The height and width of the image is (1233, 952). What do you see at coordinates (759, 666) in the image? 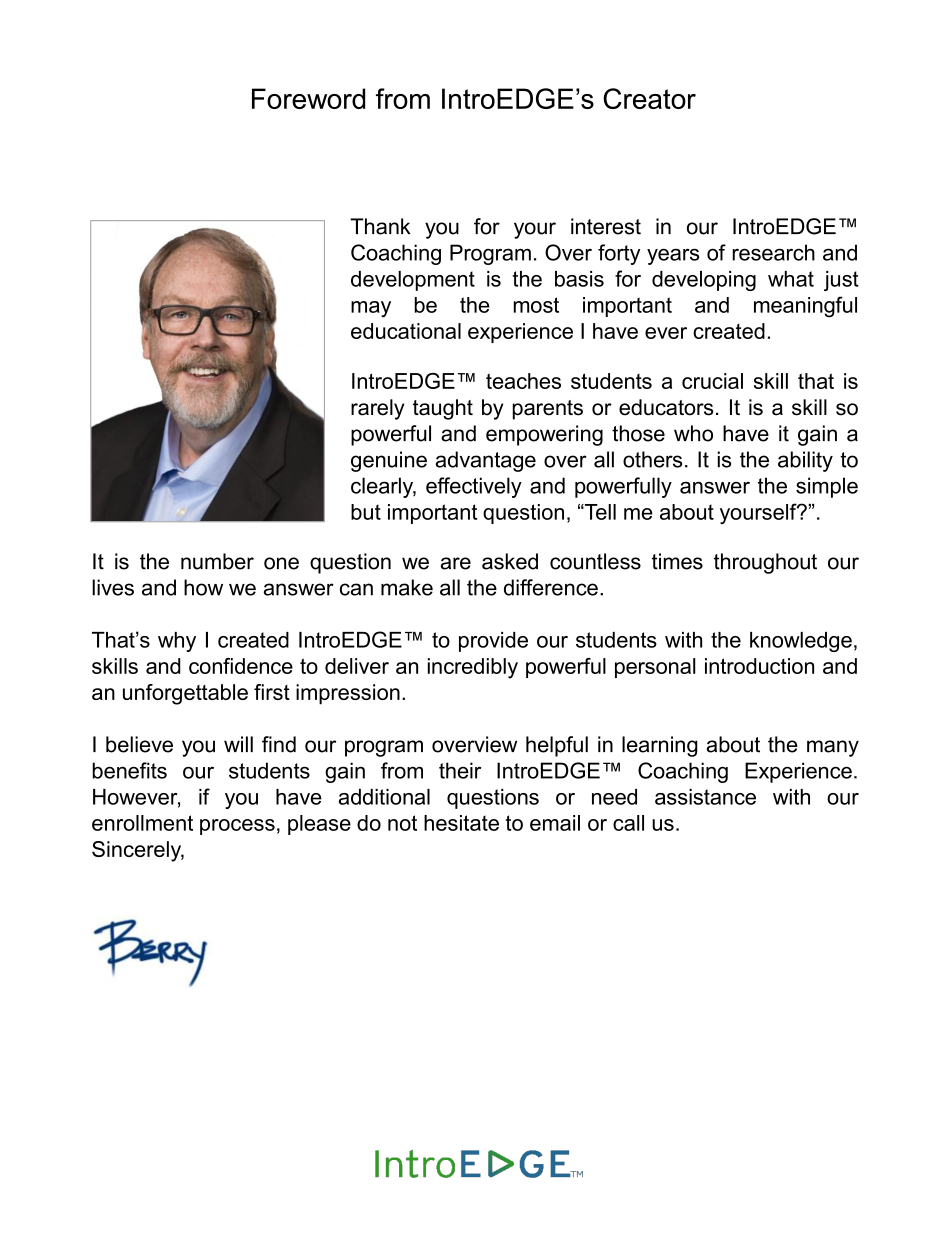
I see `introduction` at bounding box center [759, 666].
